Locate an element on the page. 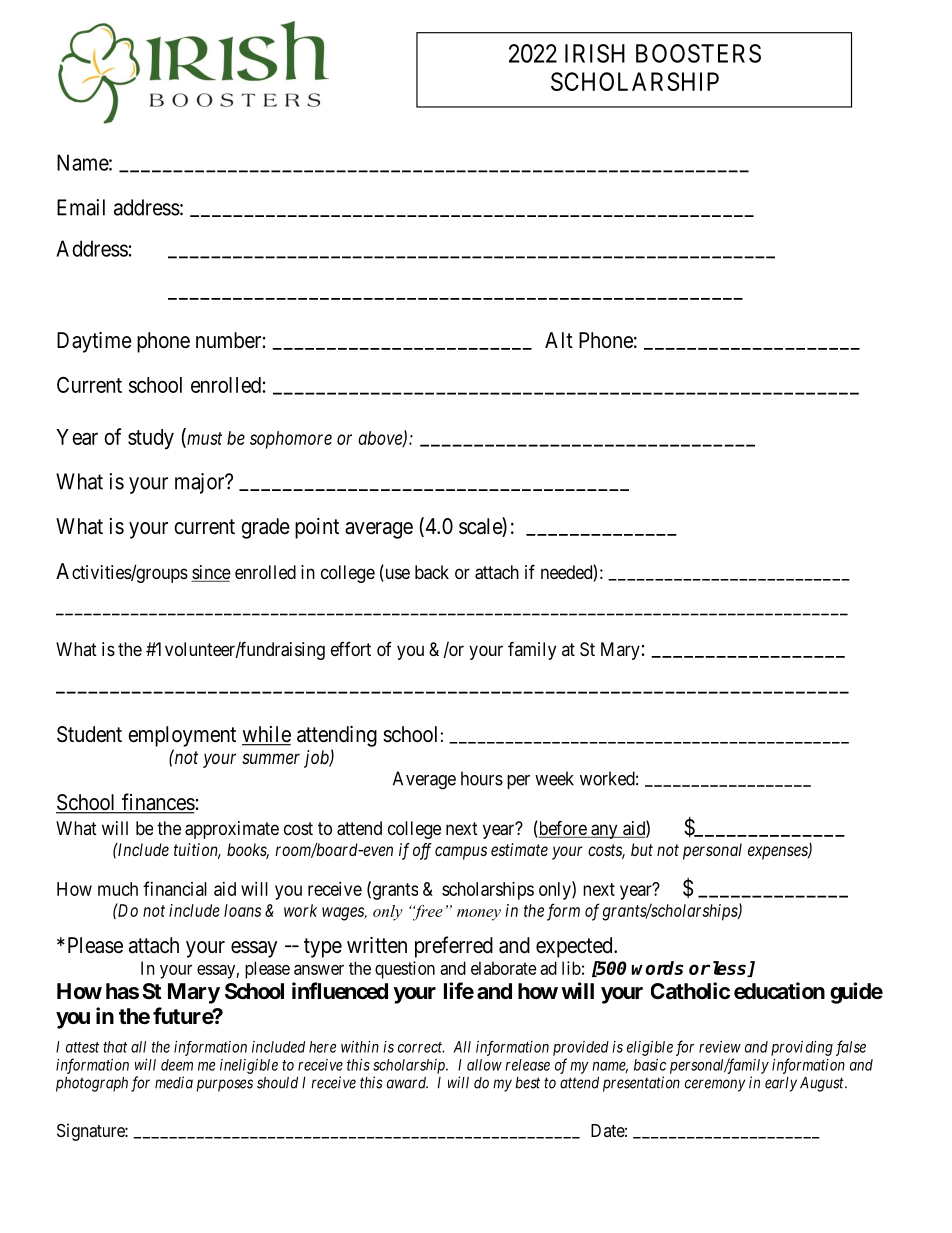 The height and width of the image is (1233, 952). hours is located at coordinates (482, 778).
